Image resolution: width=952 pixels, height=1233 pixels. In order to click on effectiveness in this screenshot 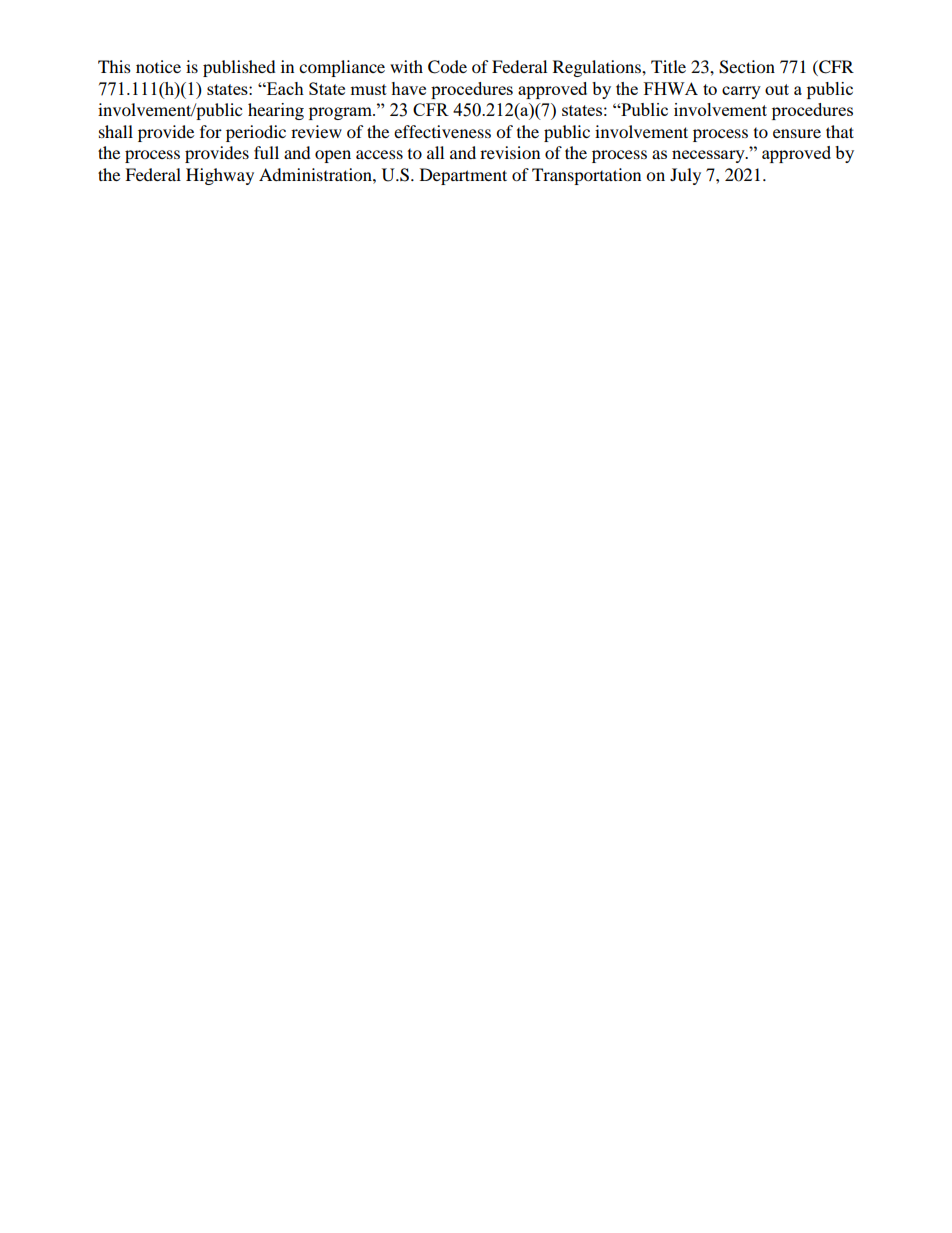, I will do `click(442, 131)`.
